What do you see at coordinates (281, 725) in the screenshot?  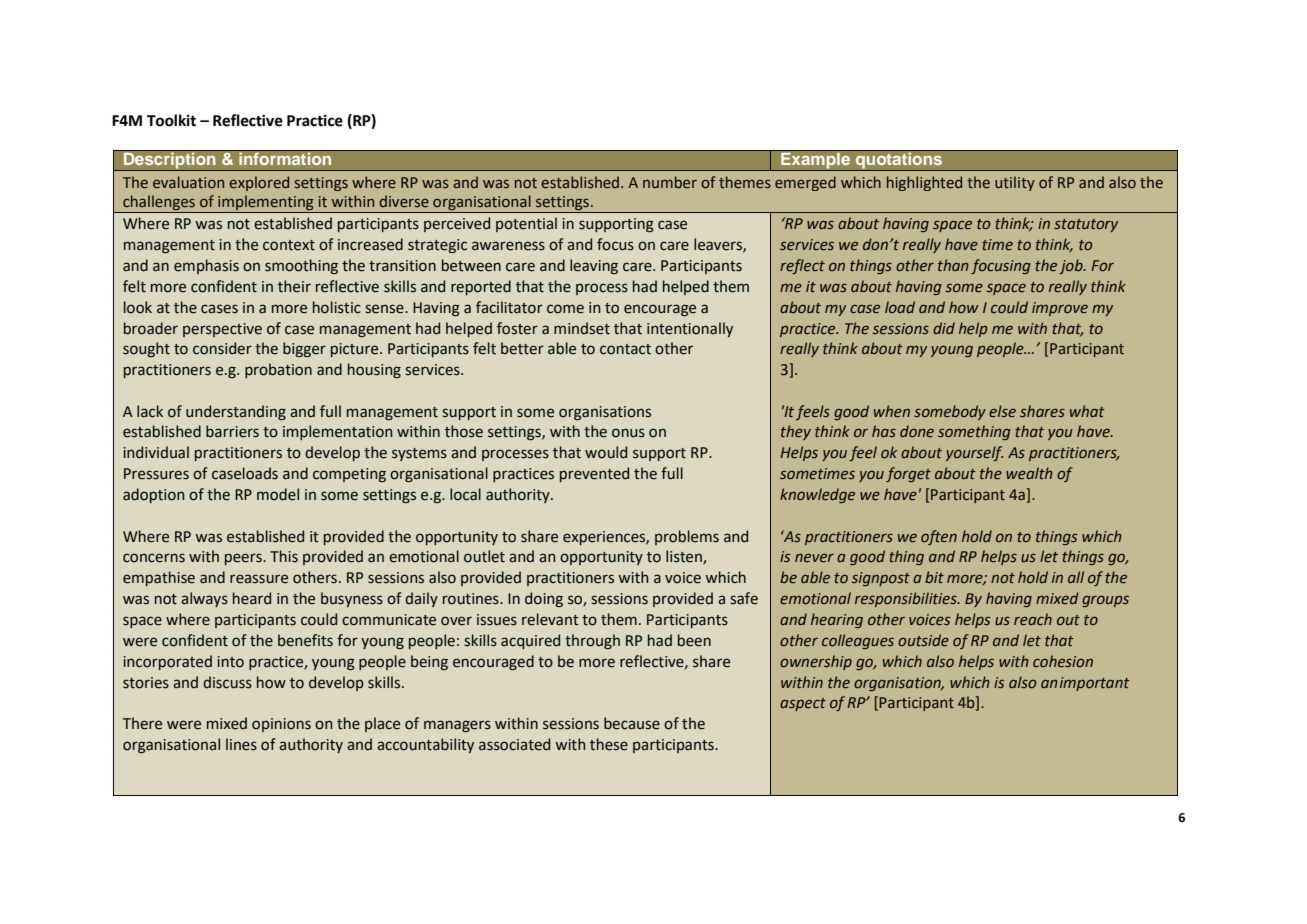 I see `opinions` at bounding box center [281, 725].
